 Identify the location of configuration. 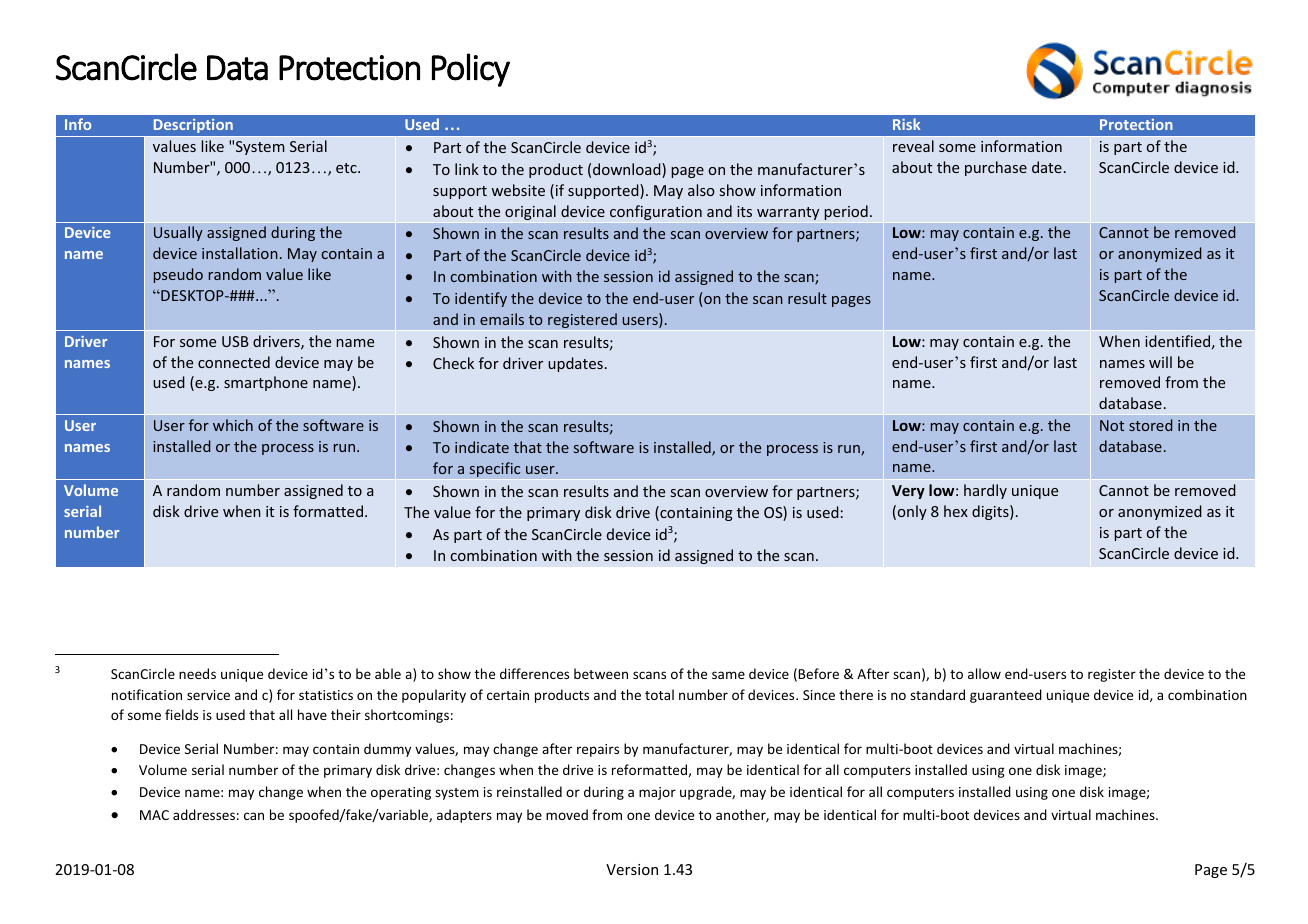
(656, 212).
